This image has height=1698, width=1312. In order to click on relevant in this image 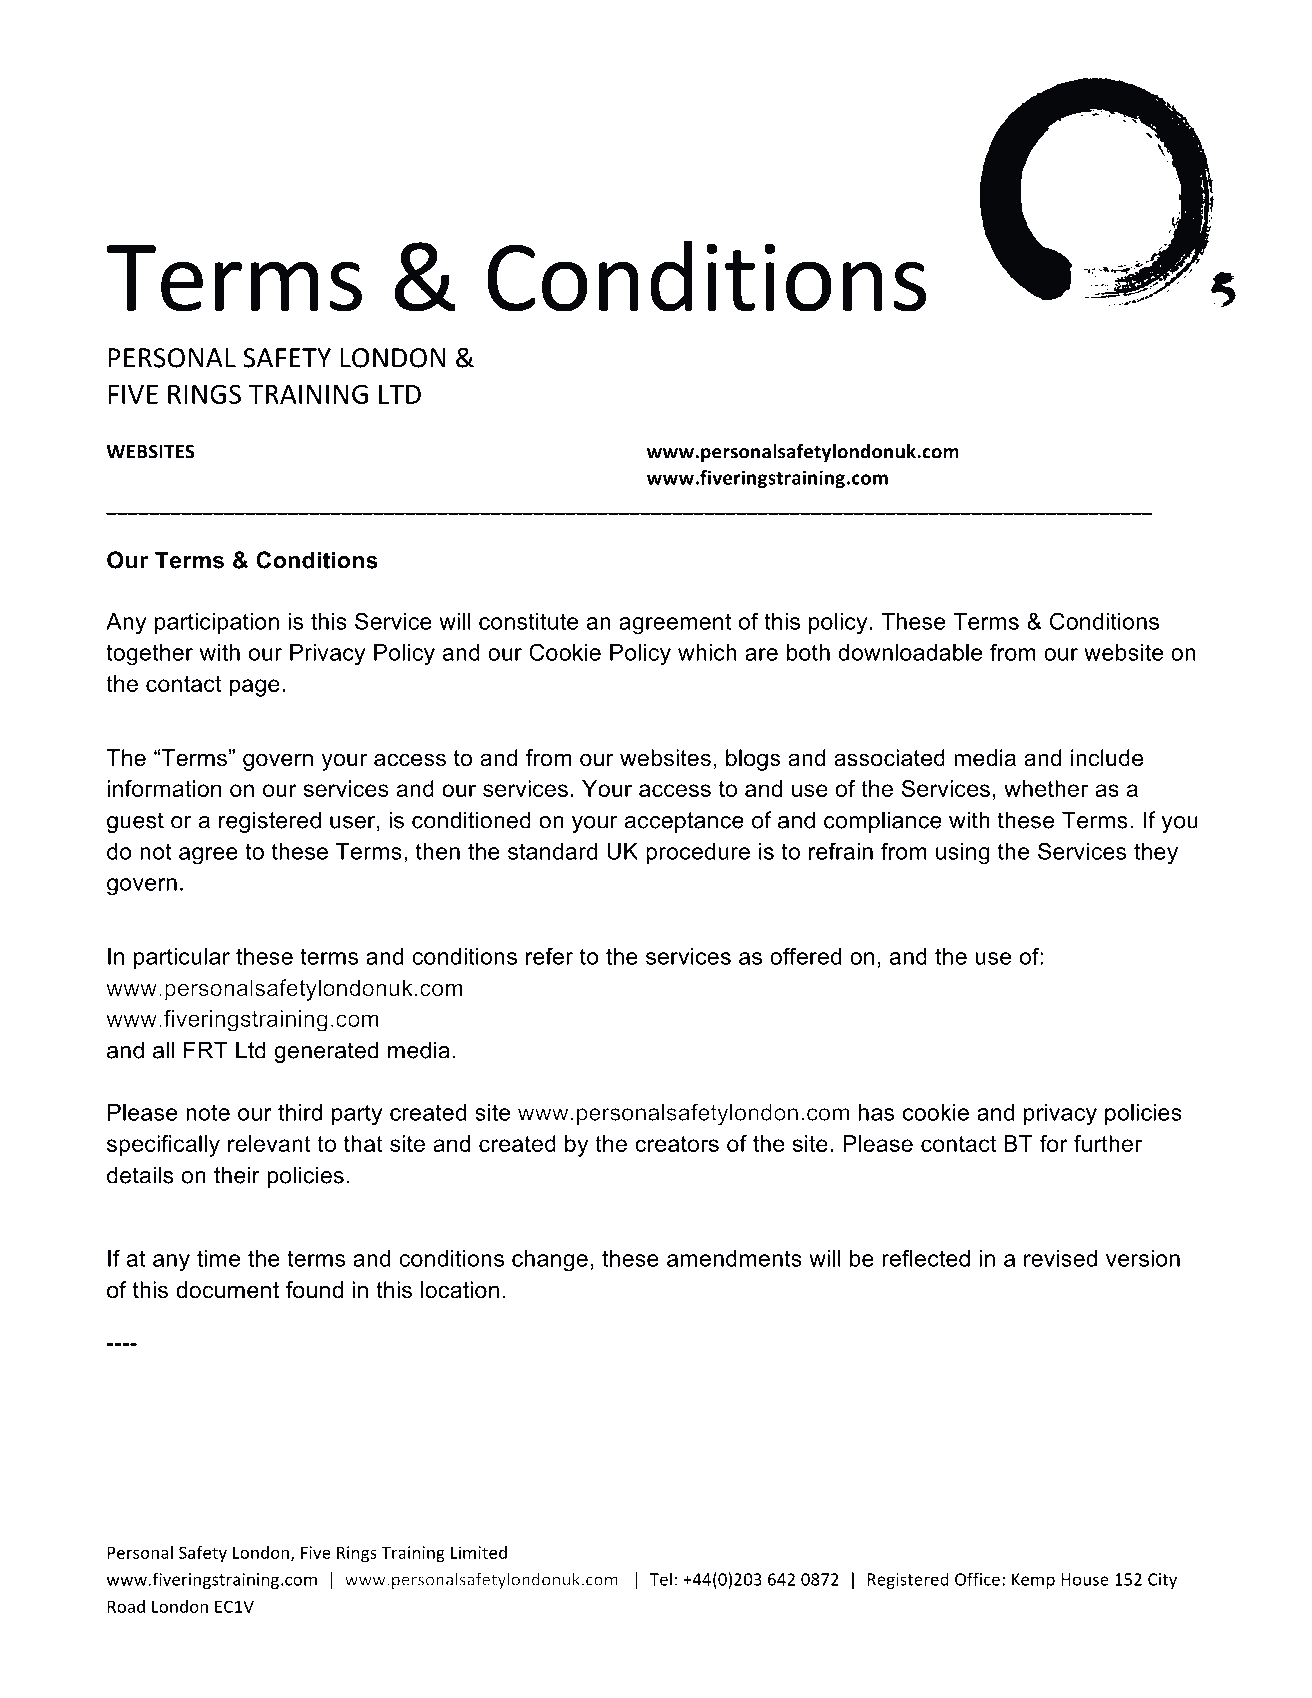, I will do `click(269, 1143)`.
